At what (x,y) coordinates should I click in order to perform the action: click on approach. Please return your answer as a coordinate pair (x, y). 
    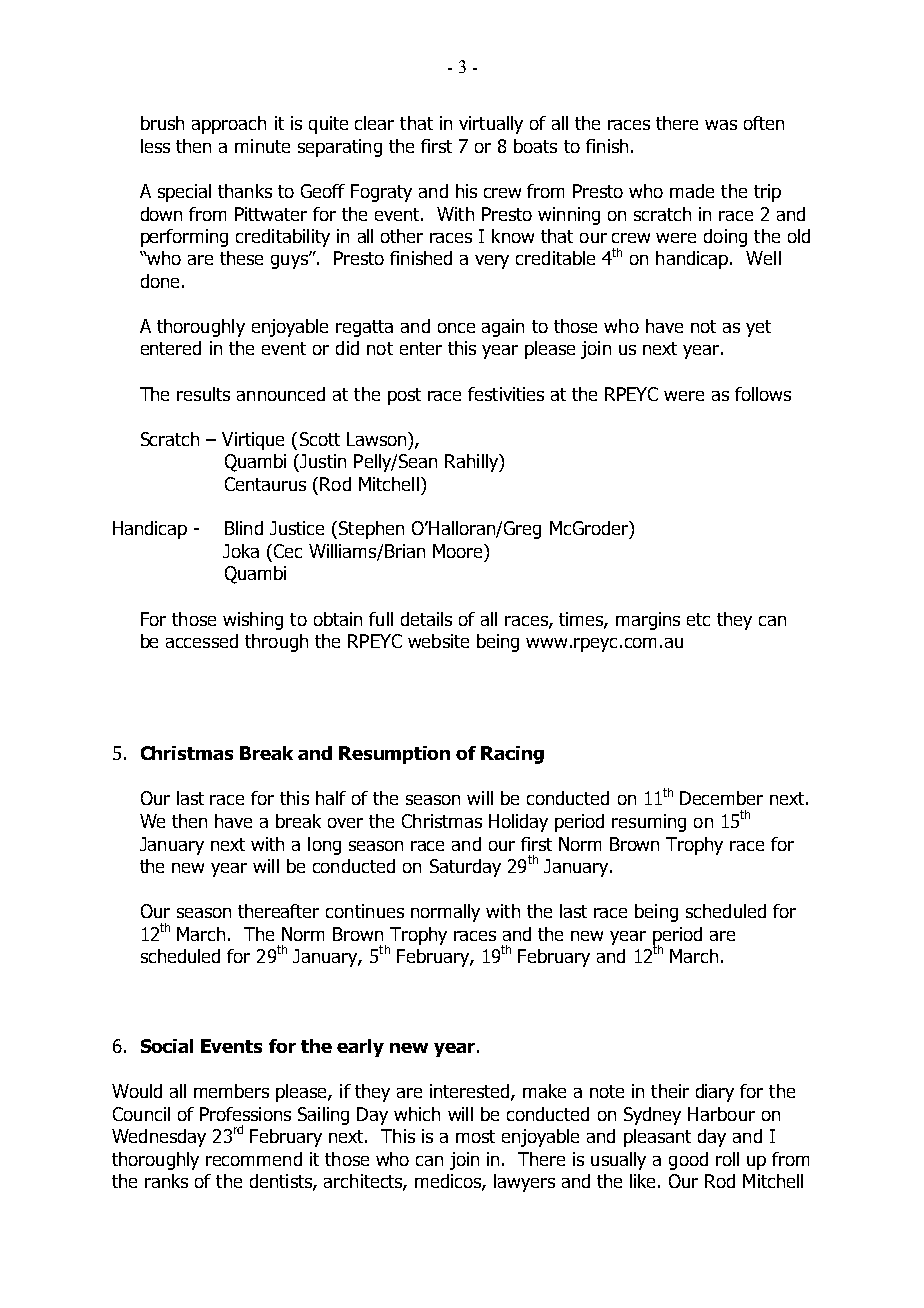
    Looking at the image, I should click on (229, 125).
